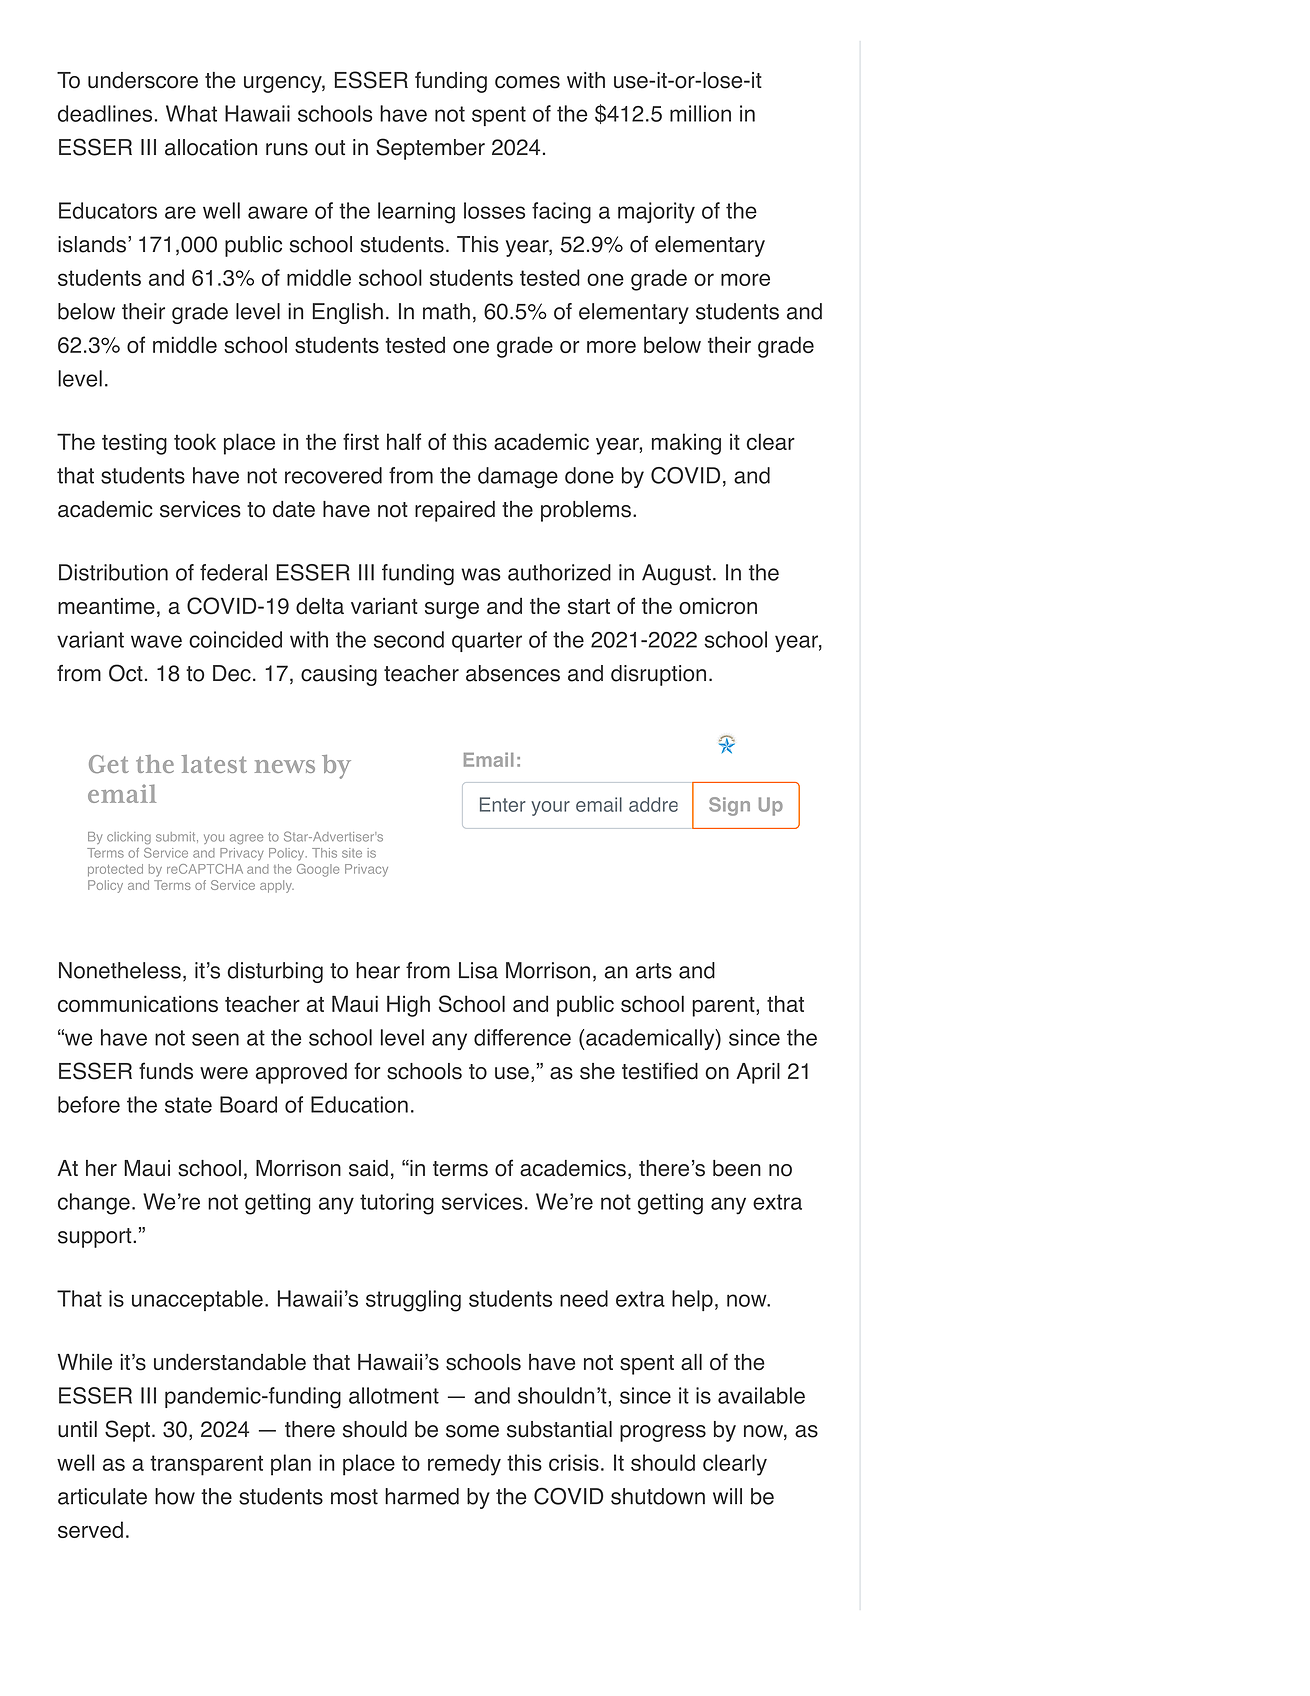 The width and height of the screenshot is (1310, 1696). What do you see at coordinates (700, 113) in the screenshot?
I see `million` at bounding box center [700, 113].
